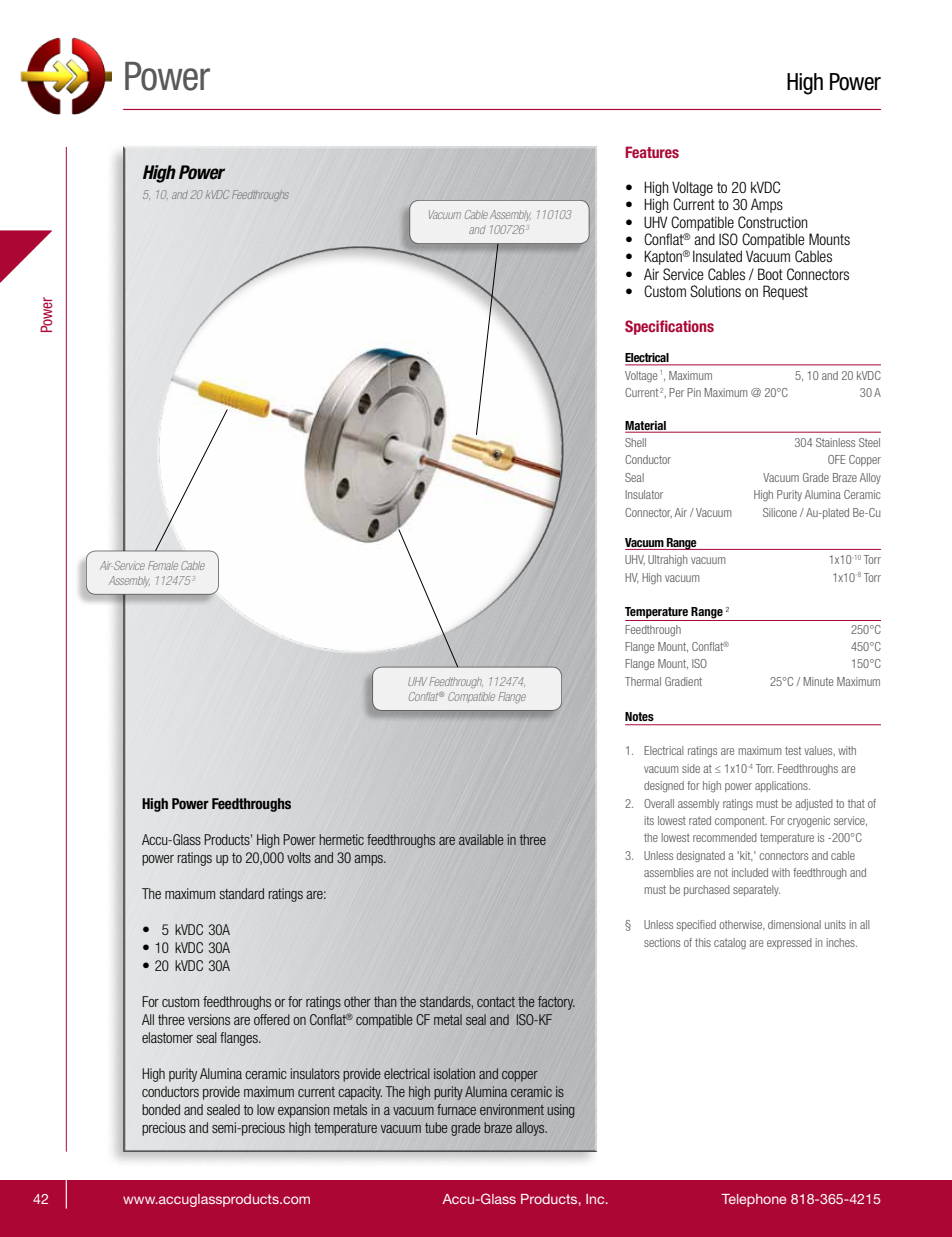 This page has width=952, height=1237. I want to click on Insulated, so click(717, 256).
